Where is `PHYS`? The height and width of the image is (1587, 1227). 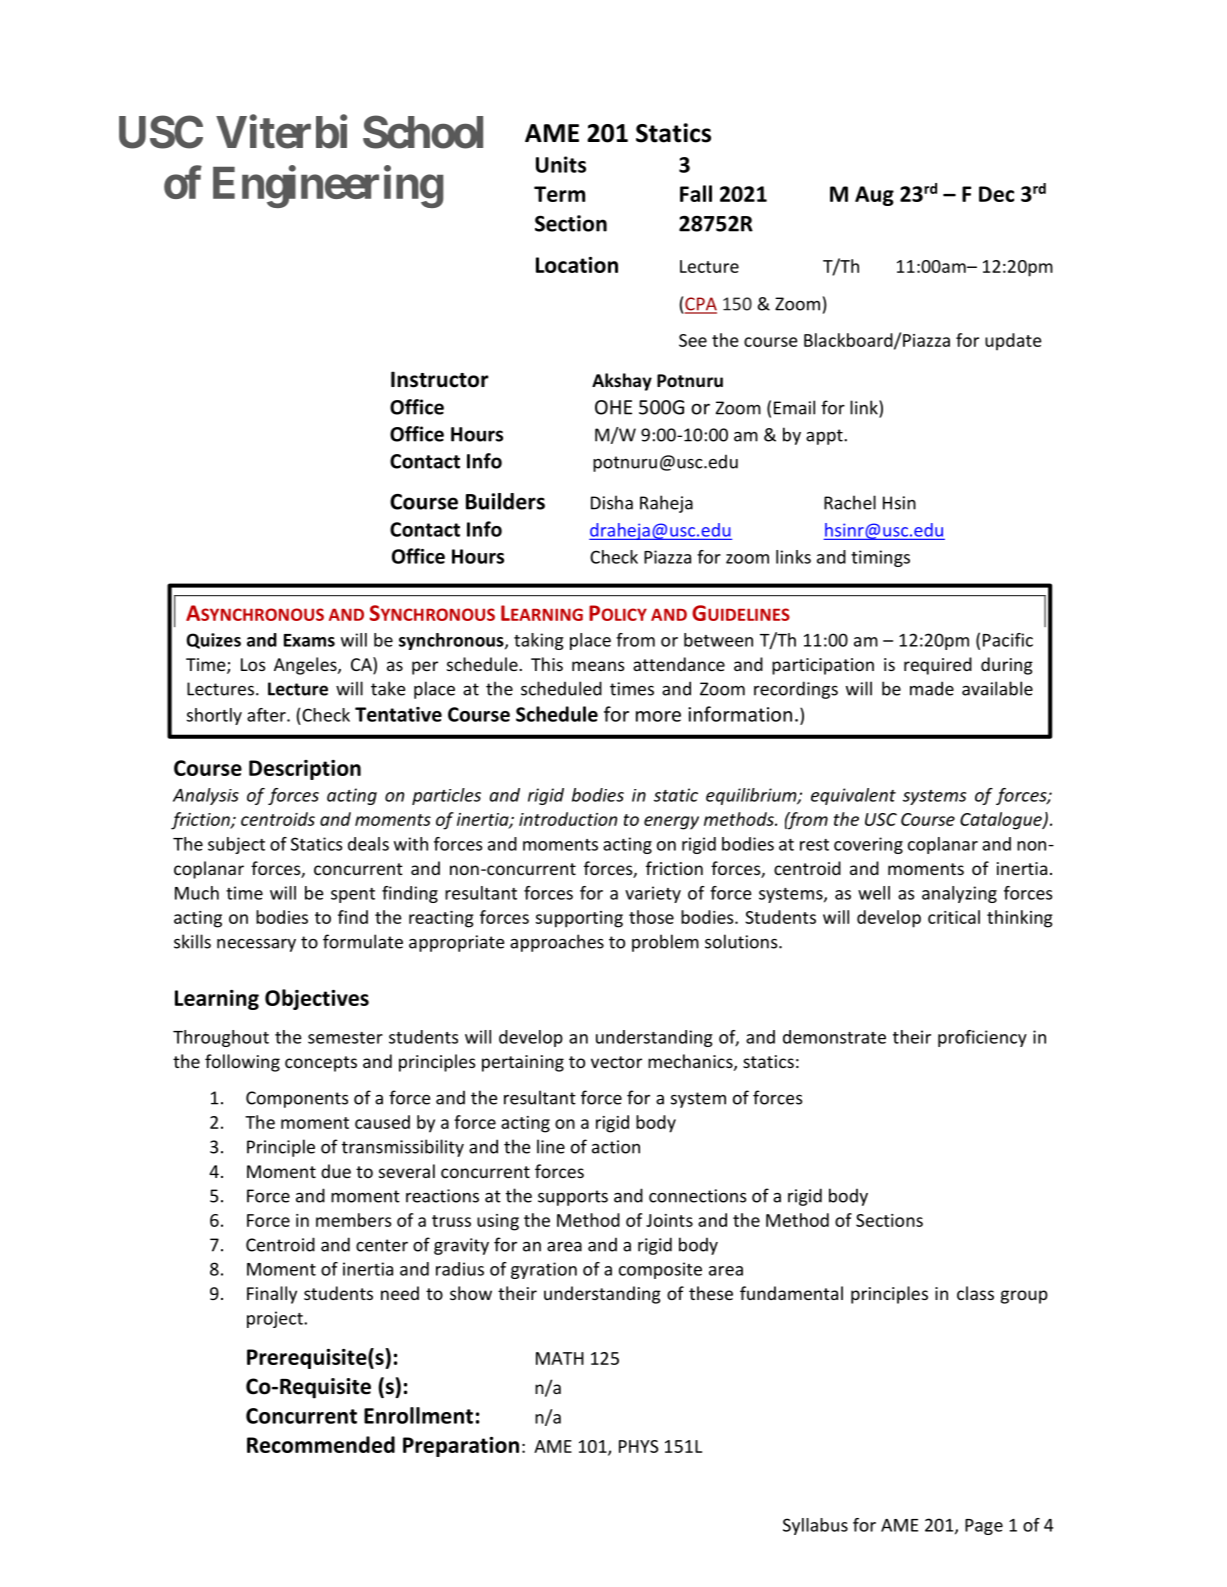 PHYS is located at coordinates (638, 1446).
